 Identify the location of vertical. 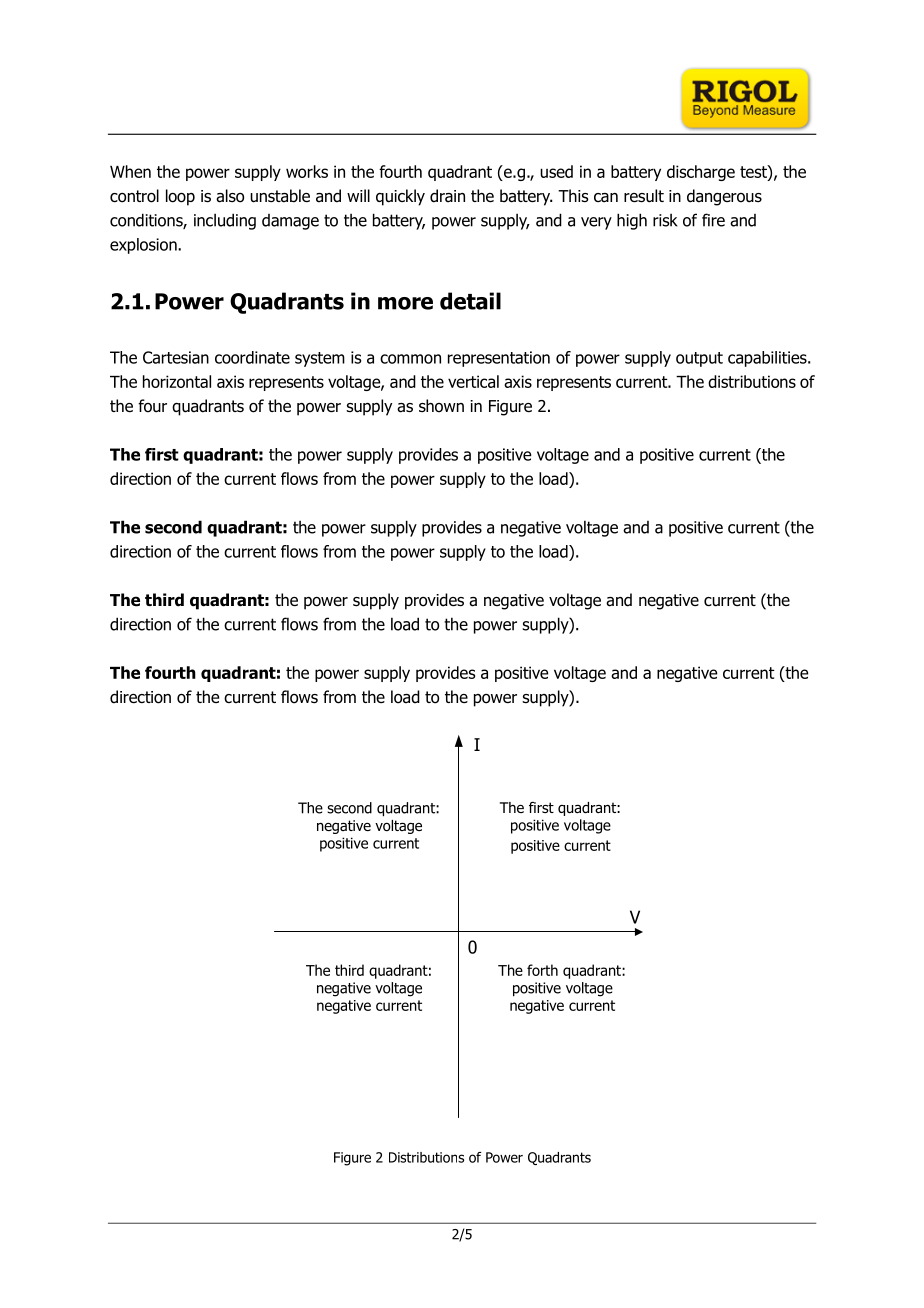
(473, 381).
